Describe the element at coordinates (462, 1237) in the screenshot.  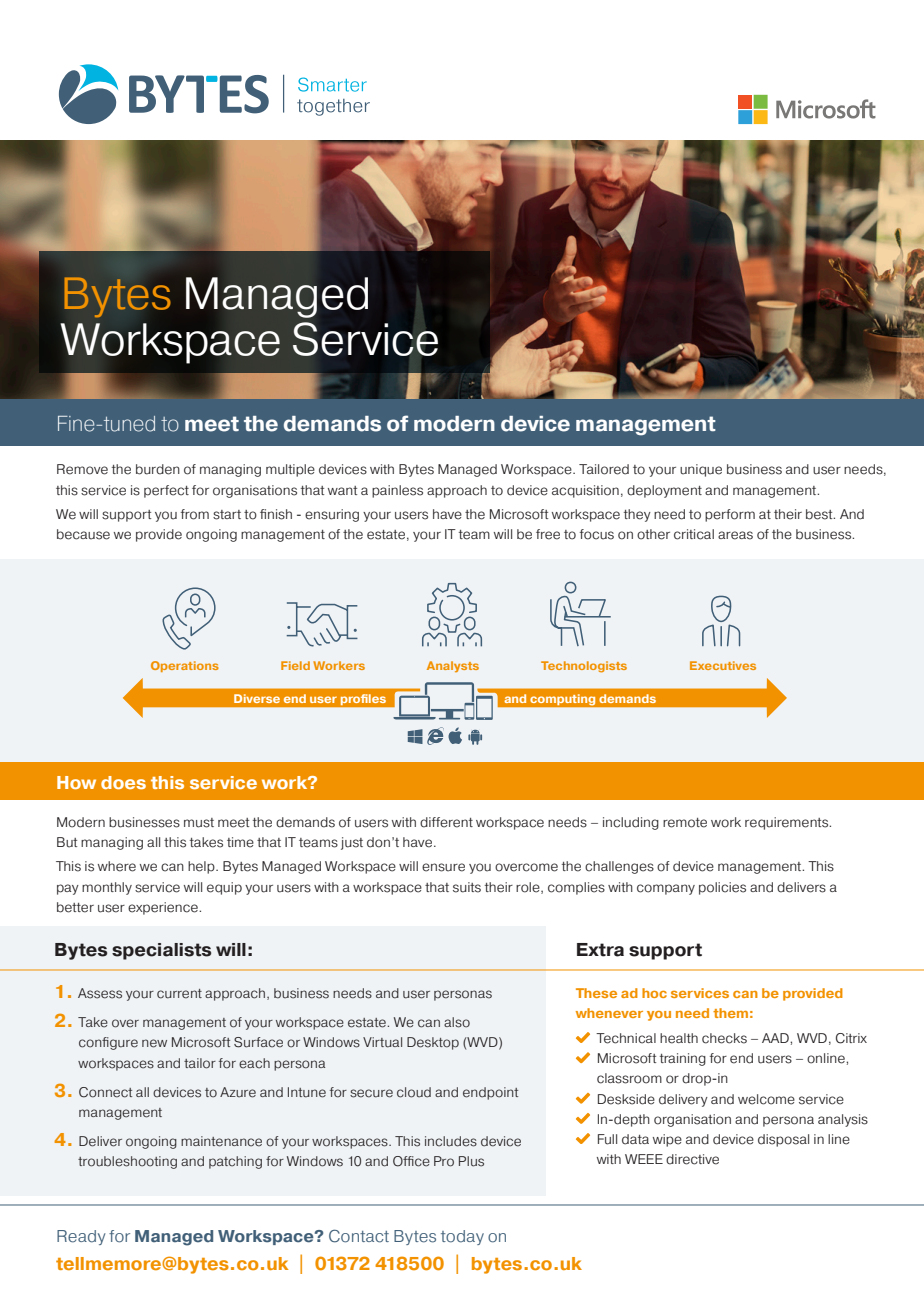
I see `today` at that location.
